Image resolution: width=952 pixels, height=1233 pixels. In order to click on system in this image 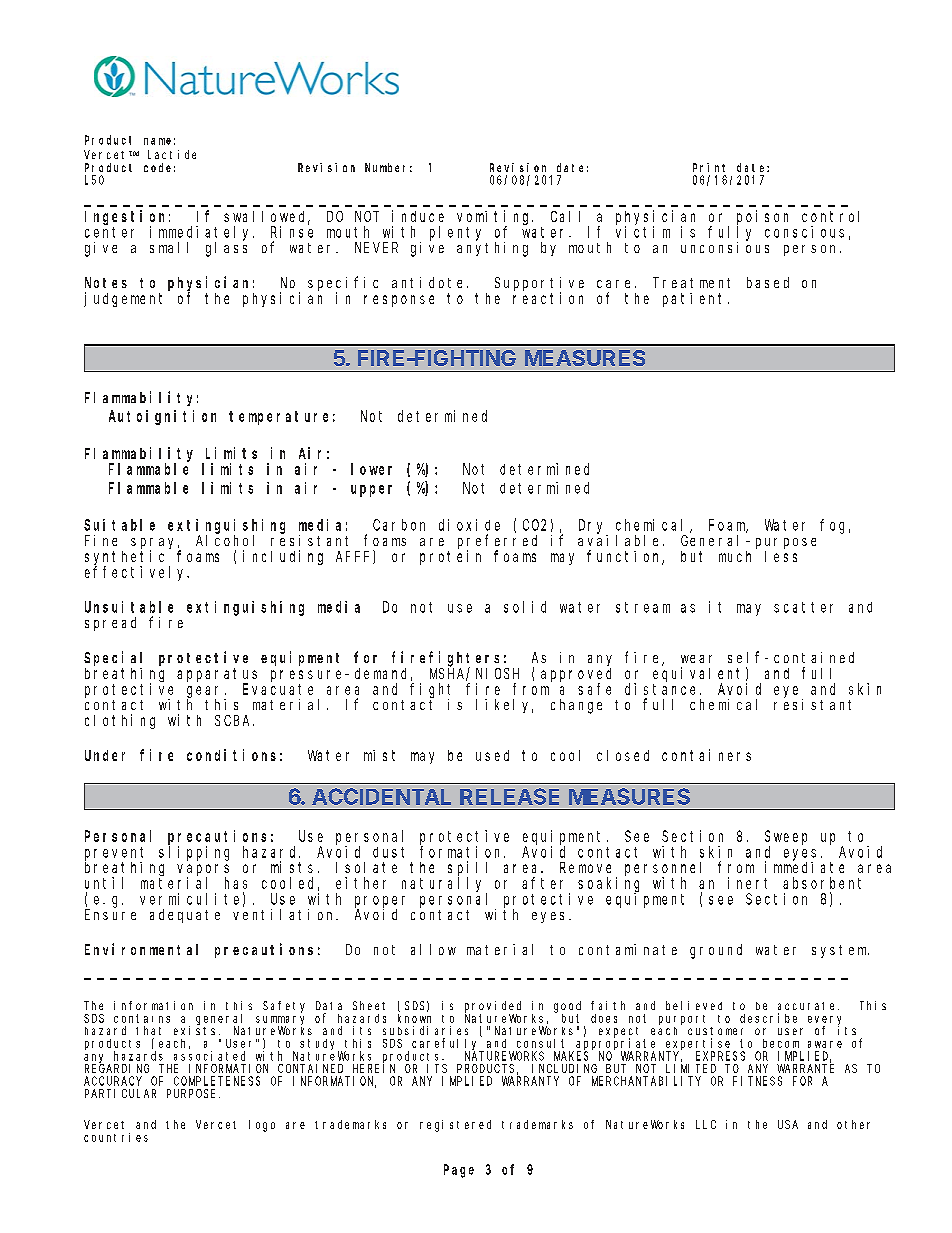, I will do `click(840, 951)`.
